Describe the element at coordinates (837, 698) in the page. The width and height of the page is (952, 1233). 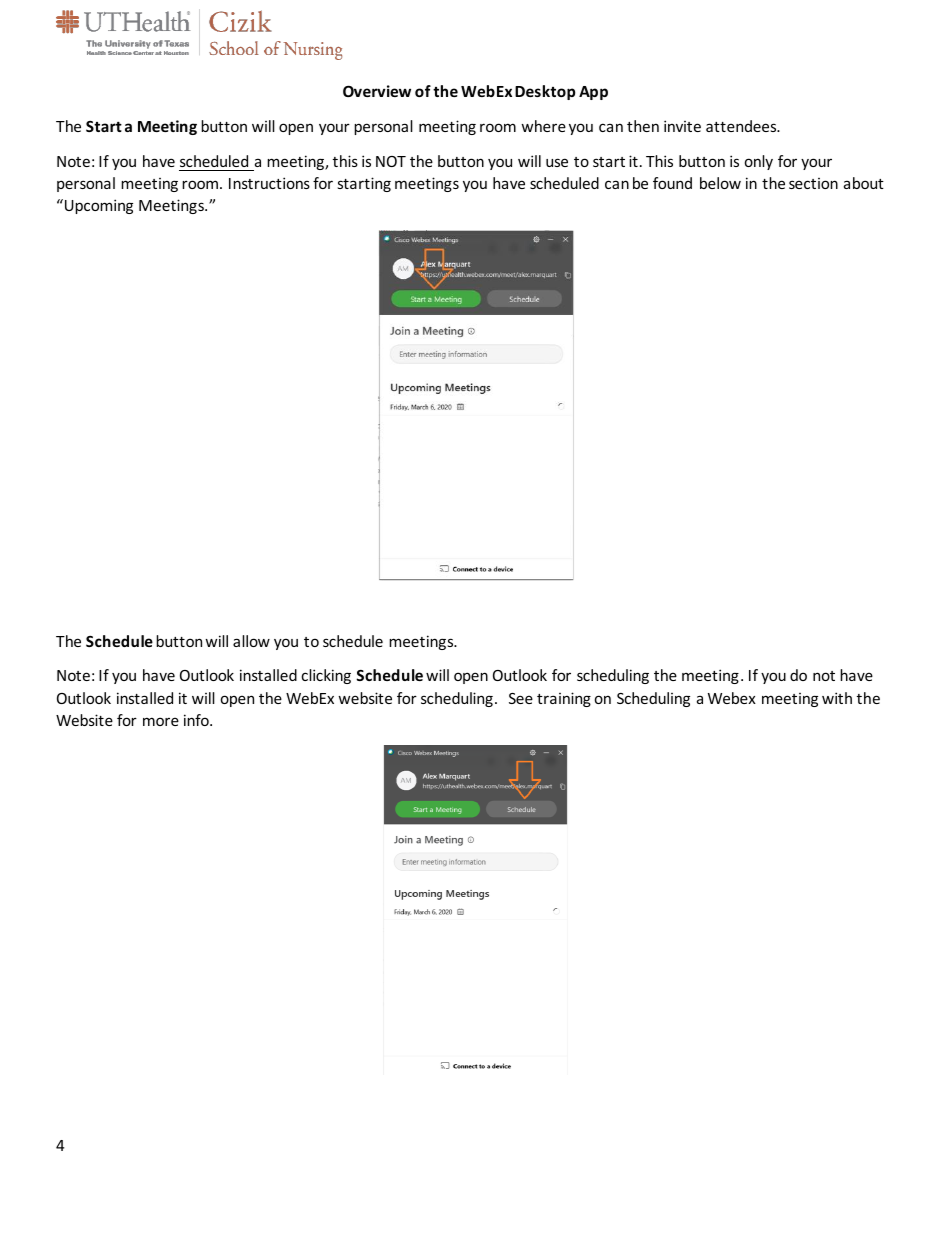
I see `with` at that location.
